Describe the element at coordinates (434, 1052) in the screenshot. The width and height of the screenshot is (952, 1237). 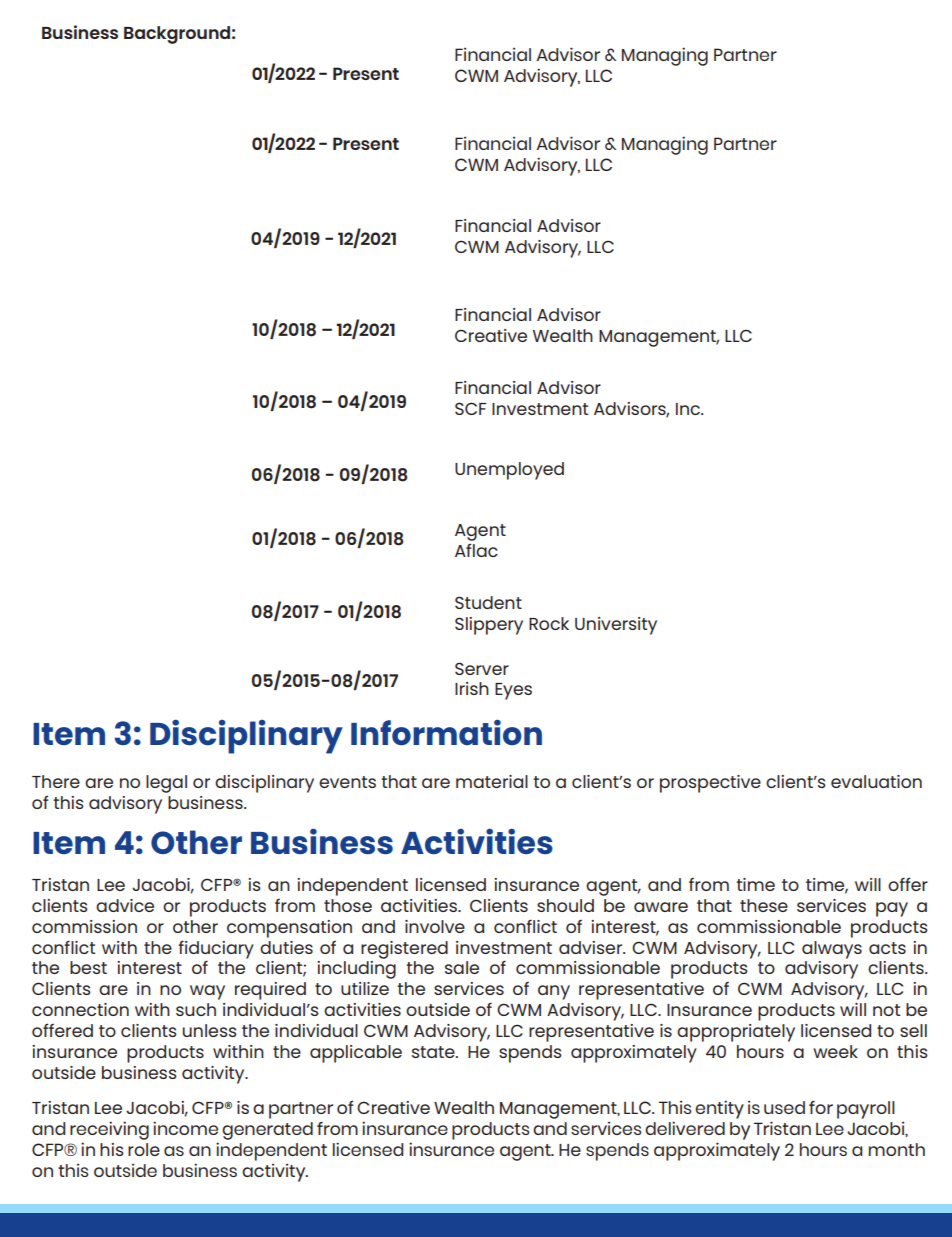
I see `state` at that location.
